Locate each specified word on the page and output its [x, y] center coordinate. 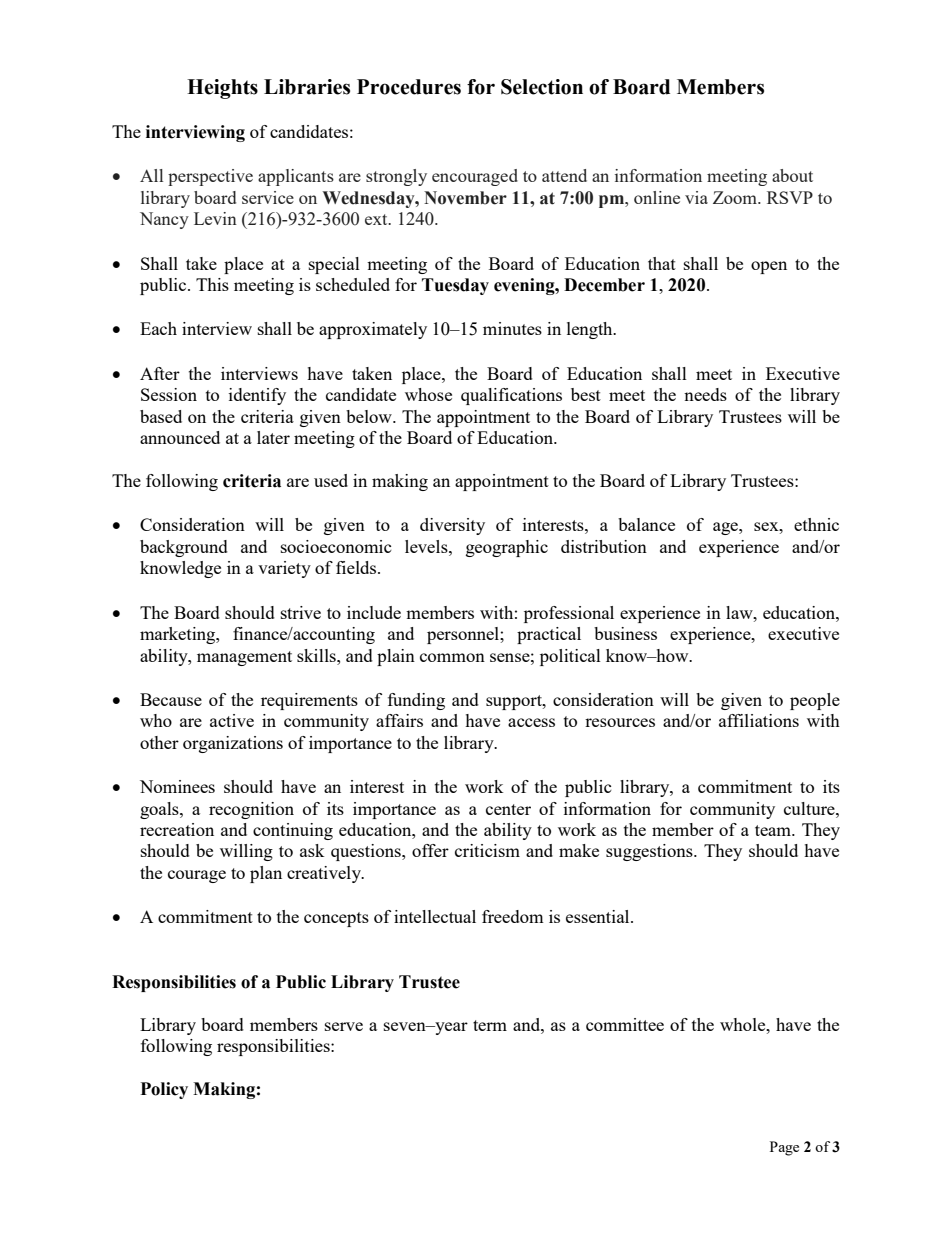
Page [784, 1148]
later [273, 437]
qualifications [511, 396]
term [490, 1025]
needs [705, 394]
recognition [251, 810]
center [508, 809]
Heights [222, 89]
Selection [542, 87]
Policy [164, 1090]
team [774, 830]
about [792, 175]
